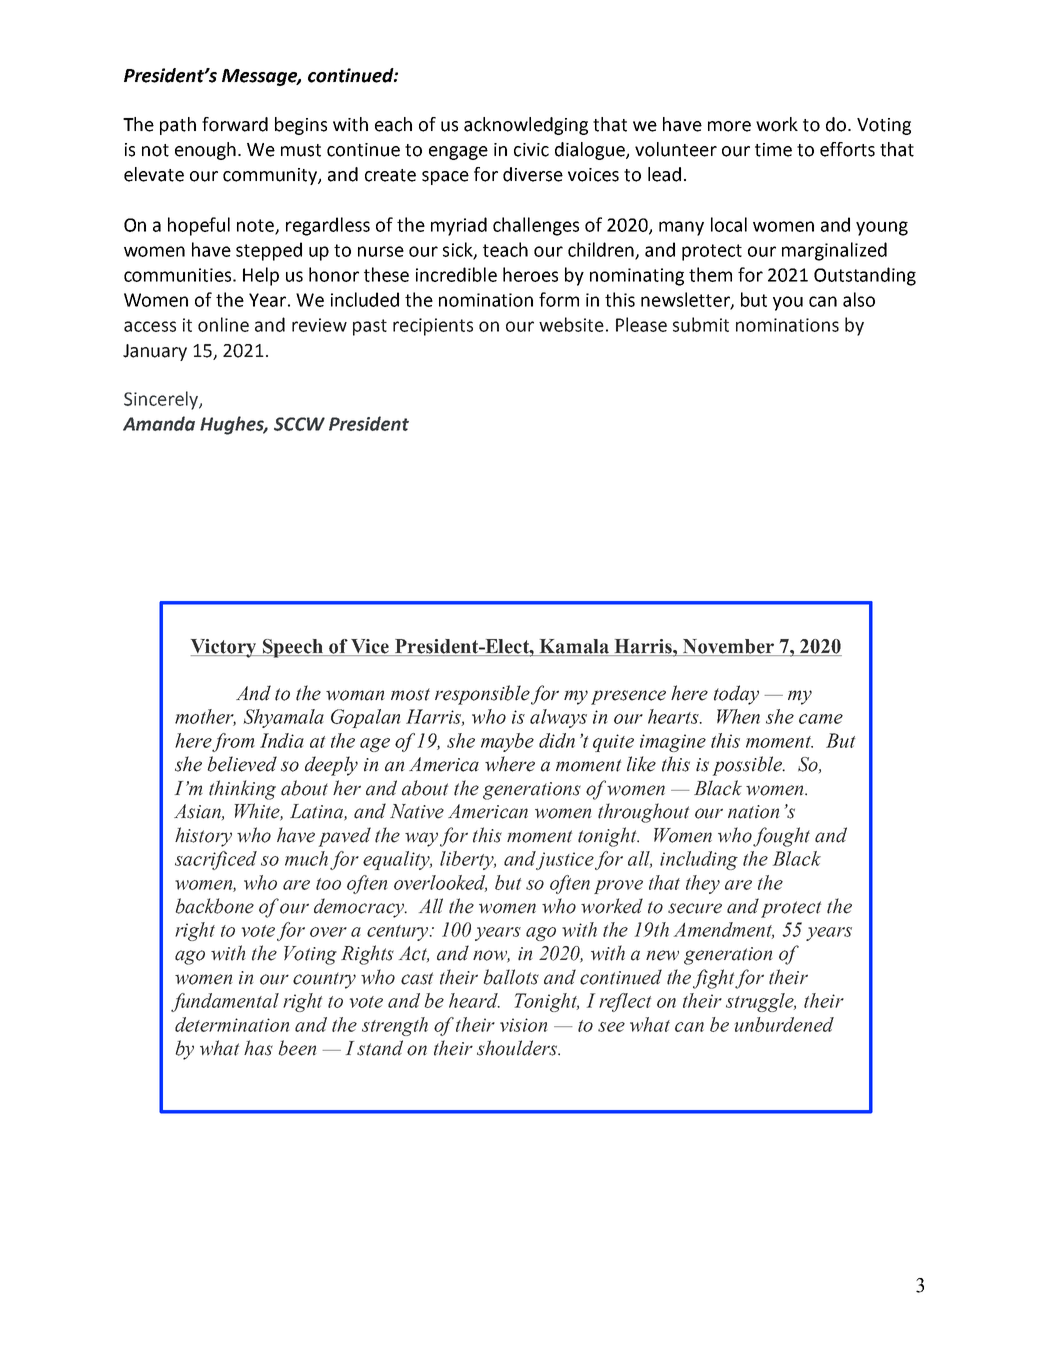  What do you see at coordinates (225, 1002) in the document?
I see `fundamental` at bounding box center [225, 1002].
